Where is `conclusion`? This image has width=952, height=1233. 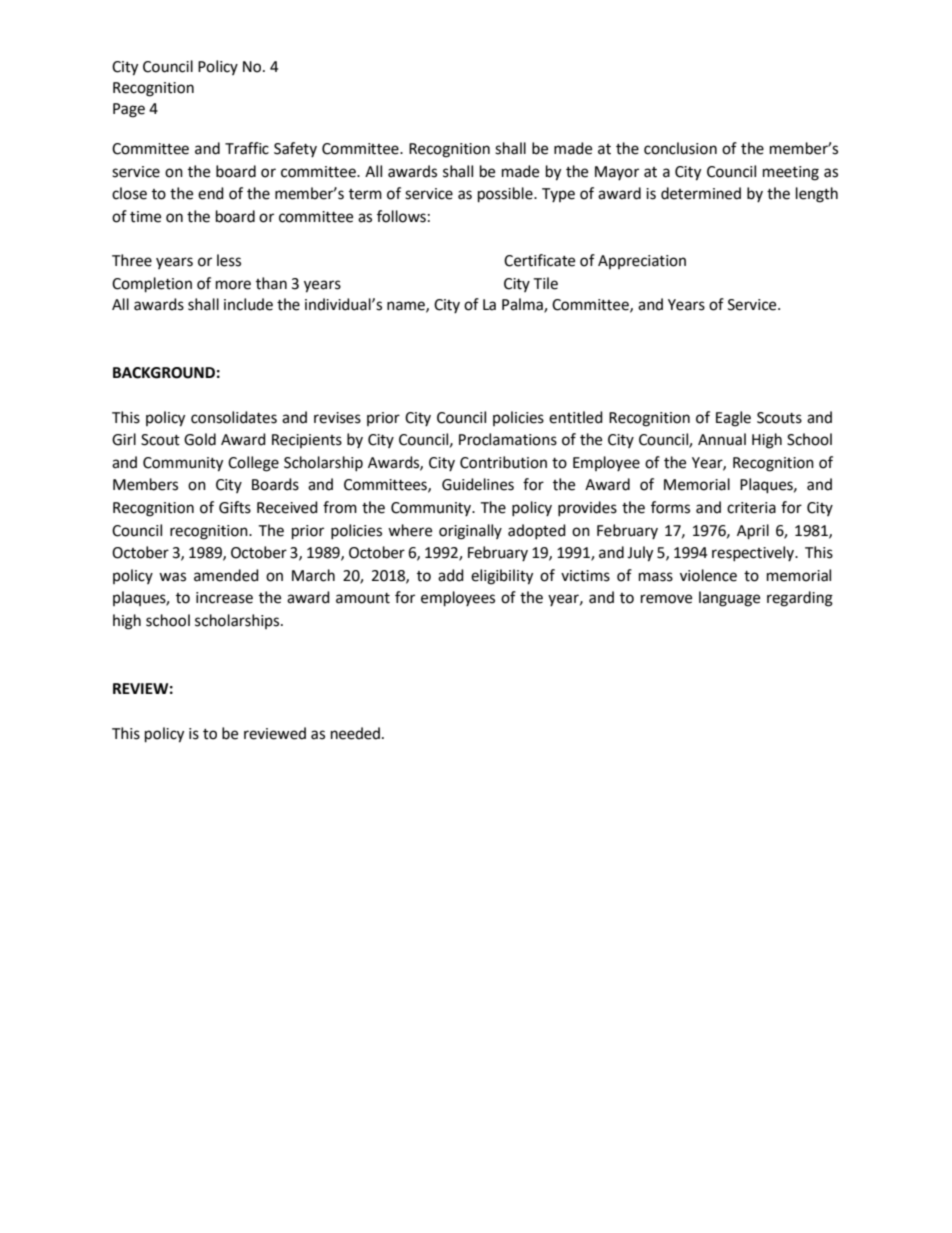 conclusion is located at coordinates (680, 148).
